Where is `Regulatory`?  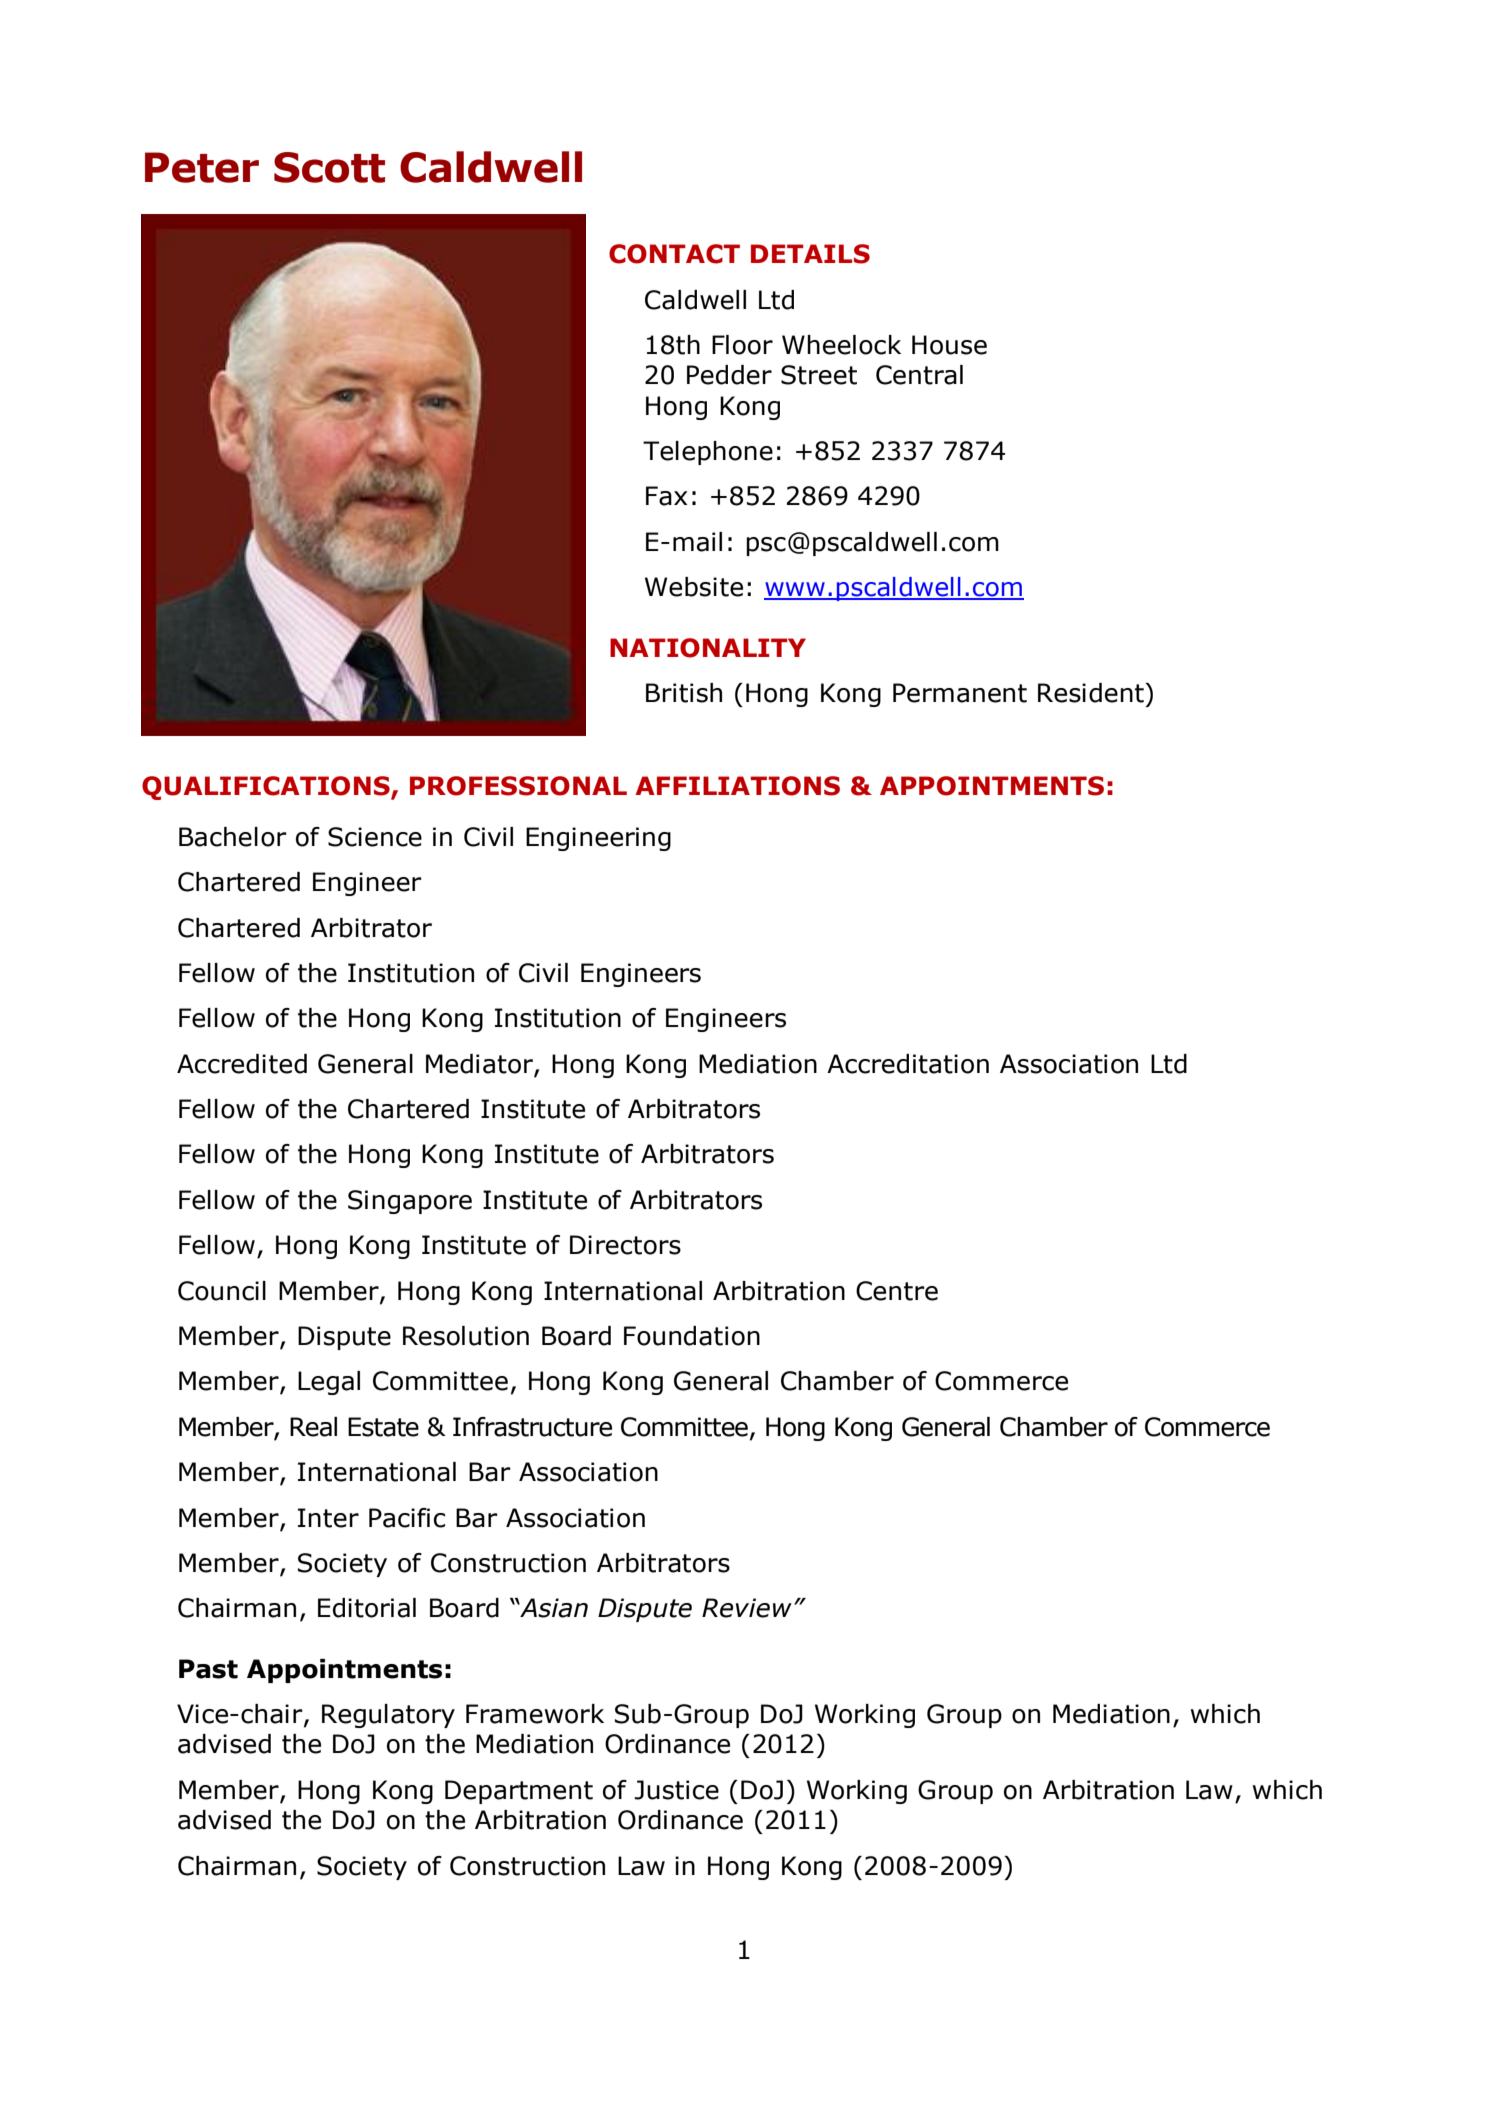 Regulatory is located at coordinates (388, 1716).
